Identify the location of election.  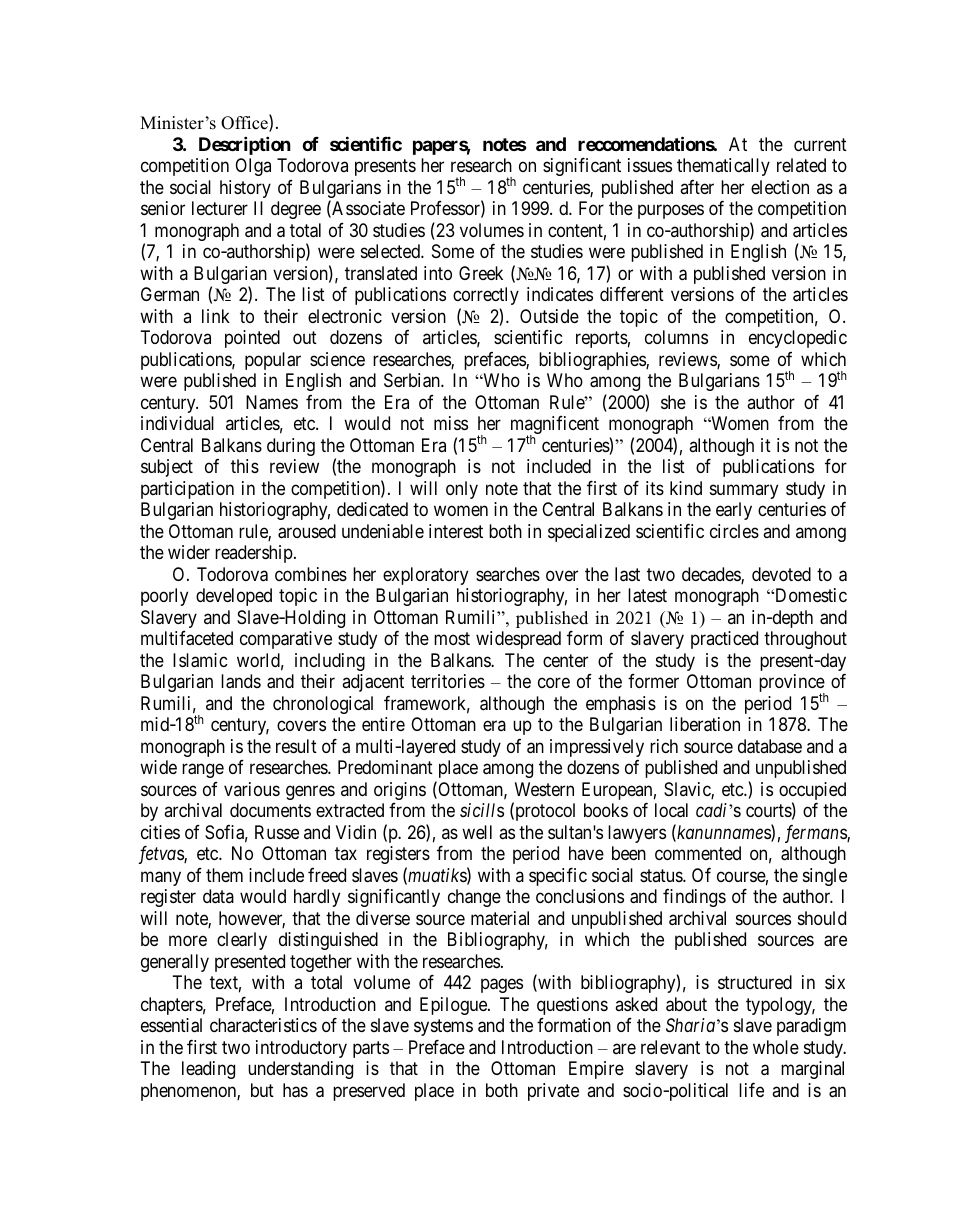
(780, 187).
